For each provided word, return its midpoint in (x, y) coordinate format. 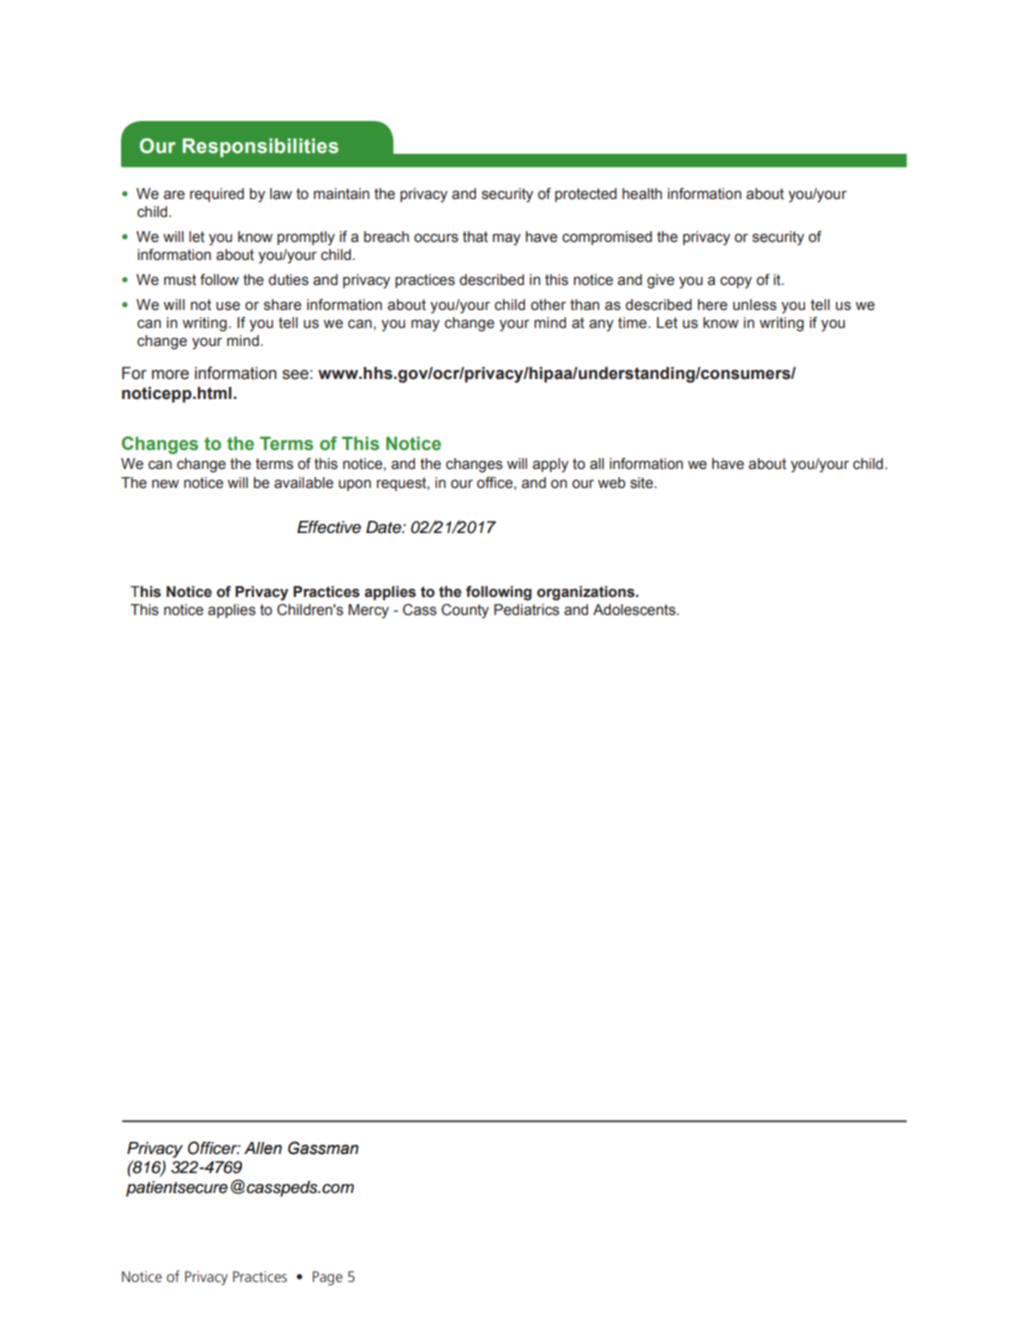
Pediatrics (526, 610)
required (217, 195)
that (475, 237)
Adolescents (635, 610)
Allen (263, 1148)
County (465, 611)
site (642, 483)
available (303, 483)
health (642, 194)
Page (328, 1278)
